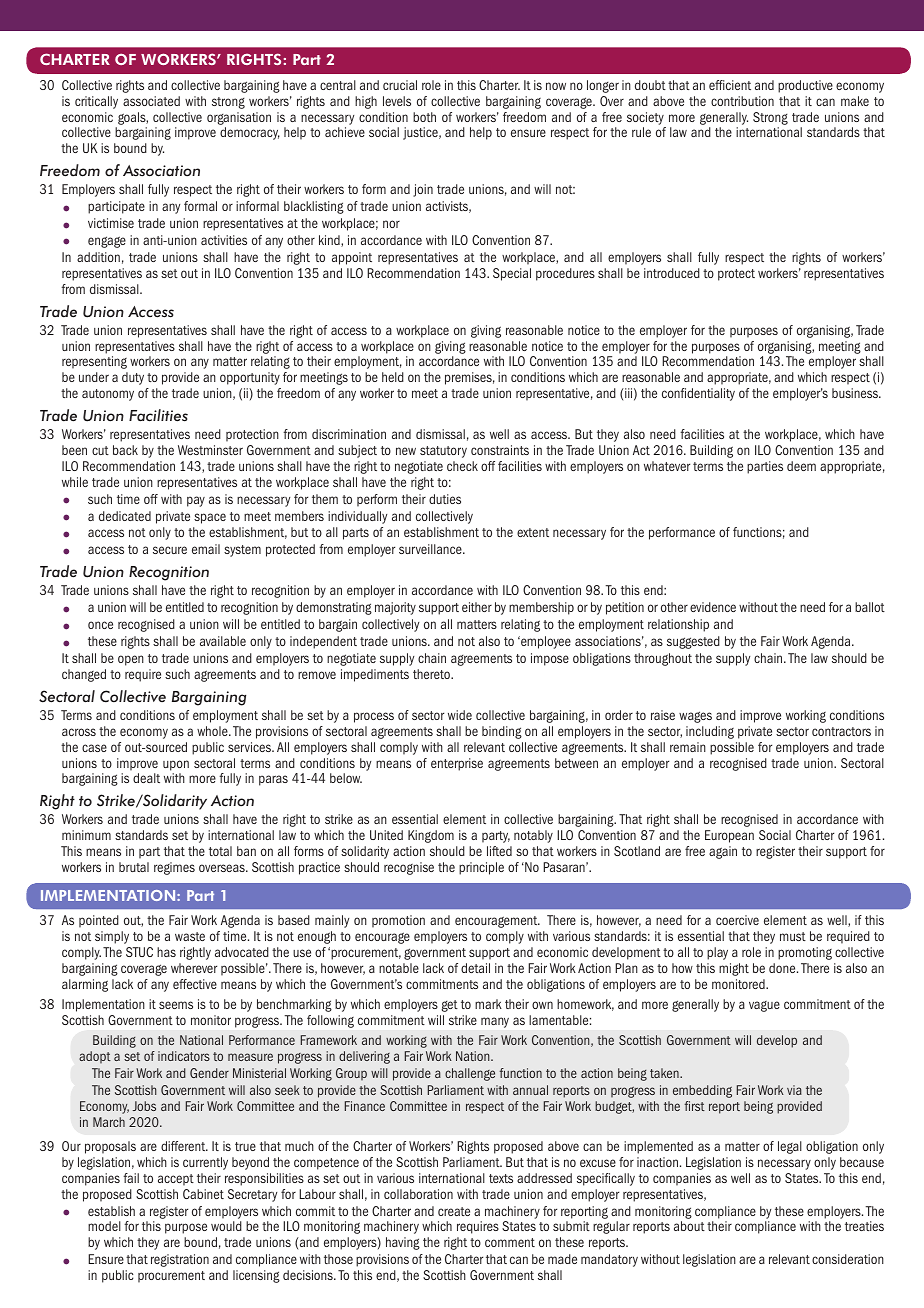 Image resolution: width=924 pixels, height=1308 pixels. Describe the element at coordinates (742, 101) in the page. I see `contribution` at that location.
